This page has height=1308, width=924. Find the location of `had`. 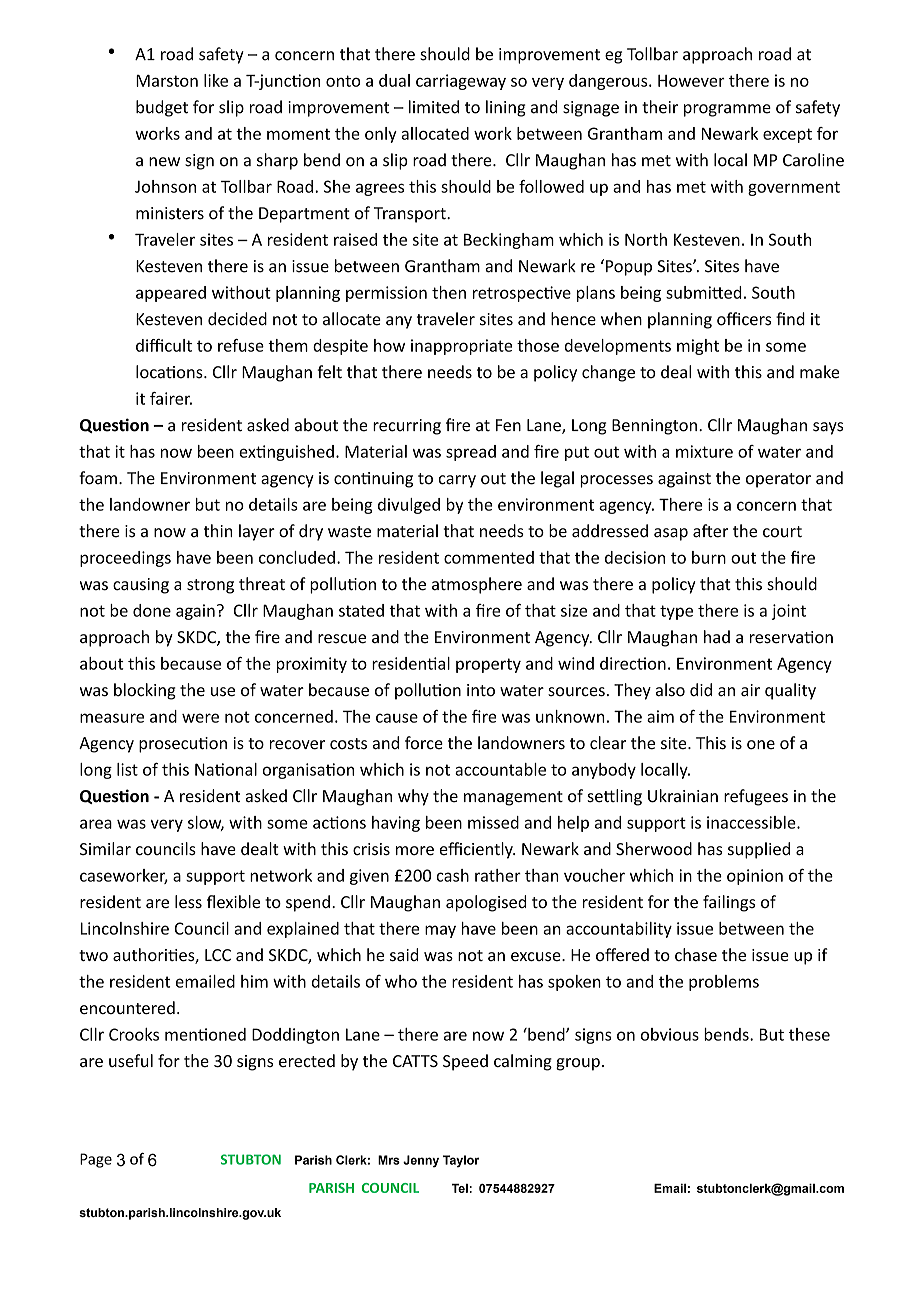

had is located at coordinates (717, 637).
